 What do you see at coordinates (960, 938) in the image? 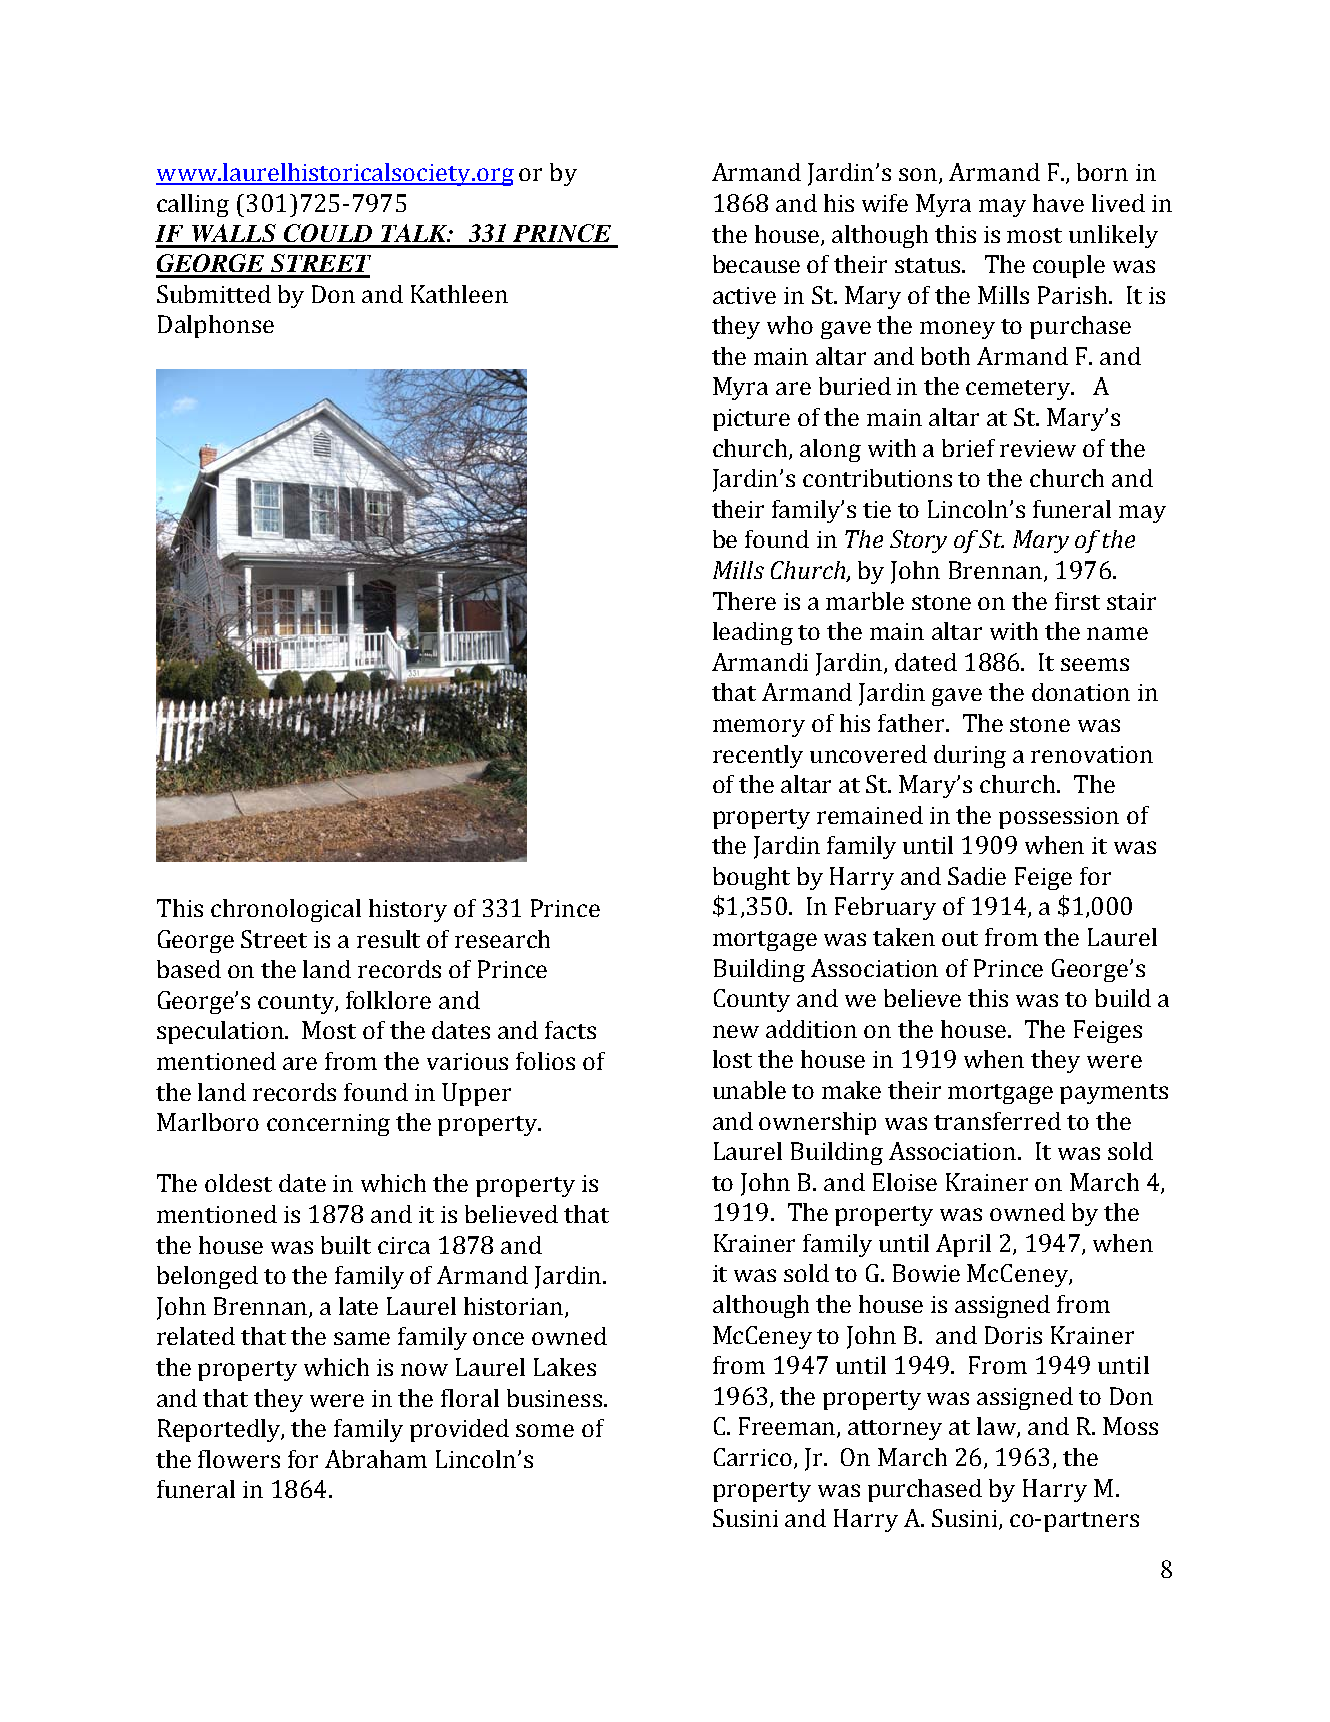
I see `out` at bounding box center [960, 938].
